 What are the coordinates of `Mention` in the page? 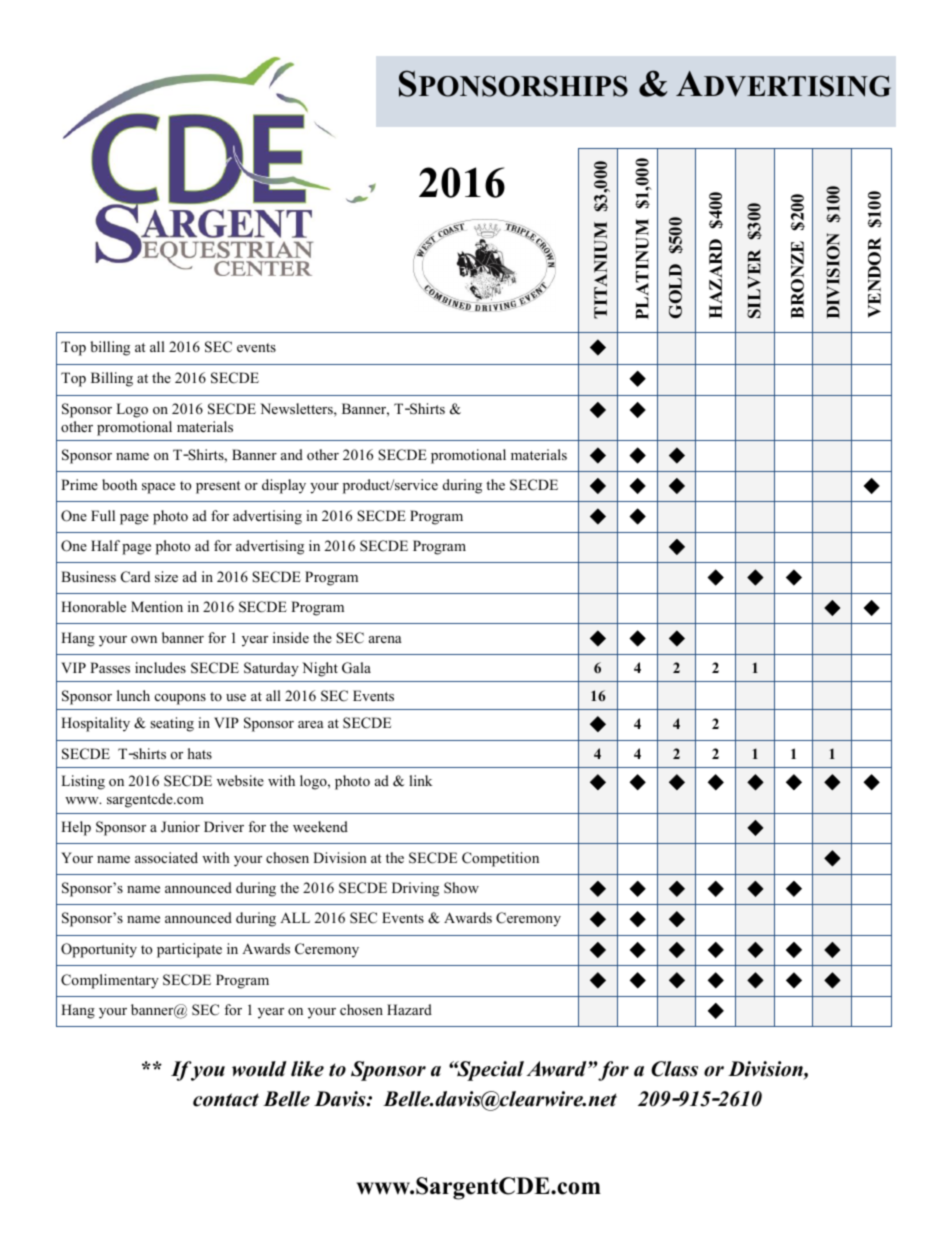 It's located at (157, 606).
